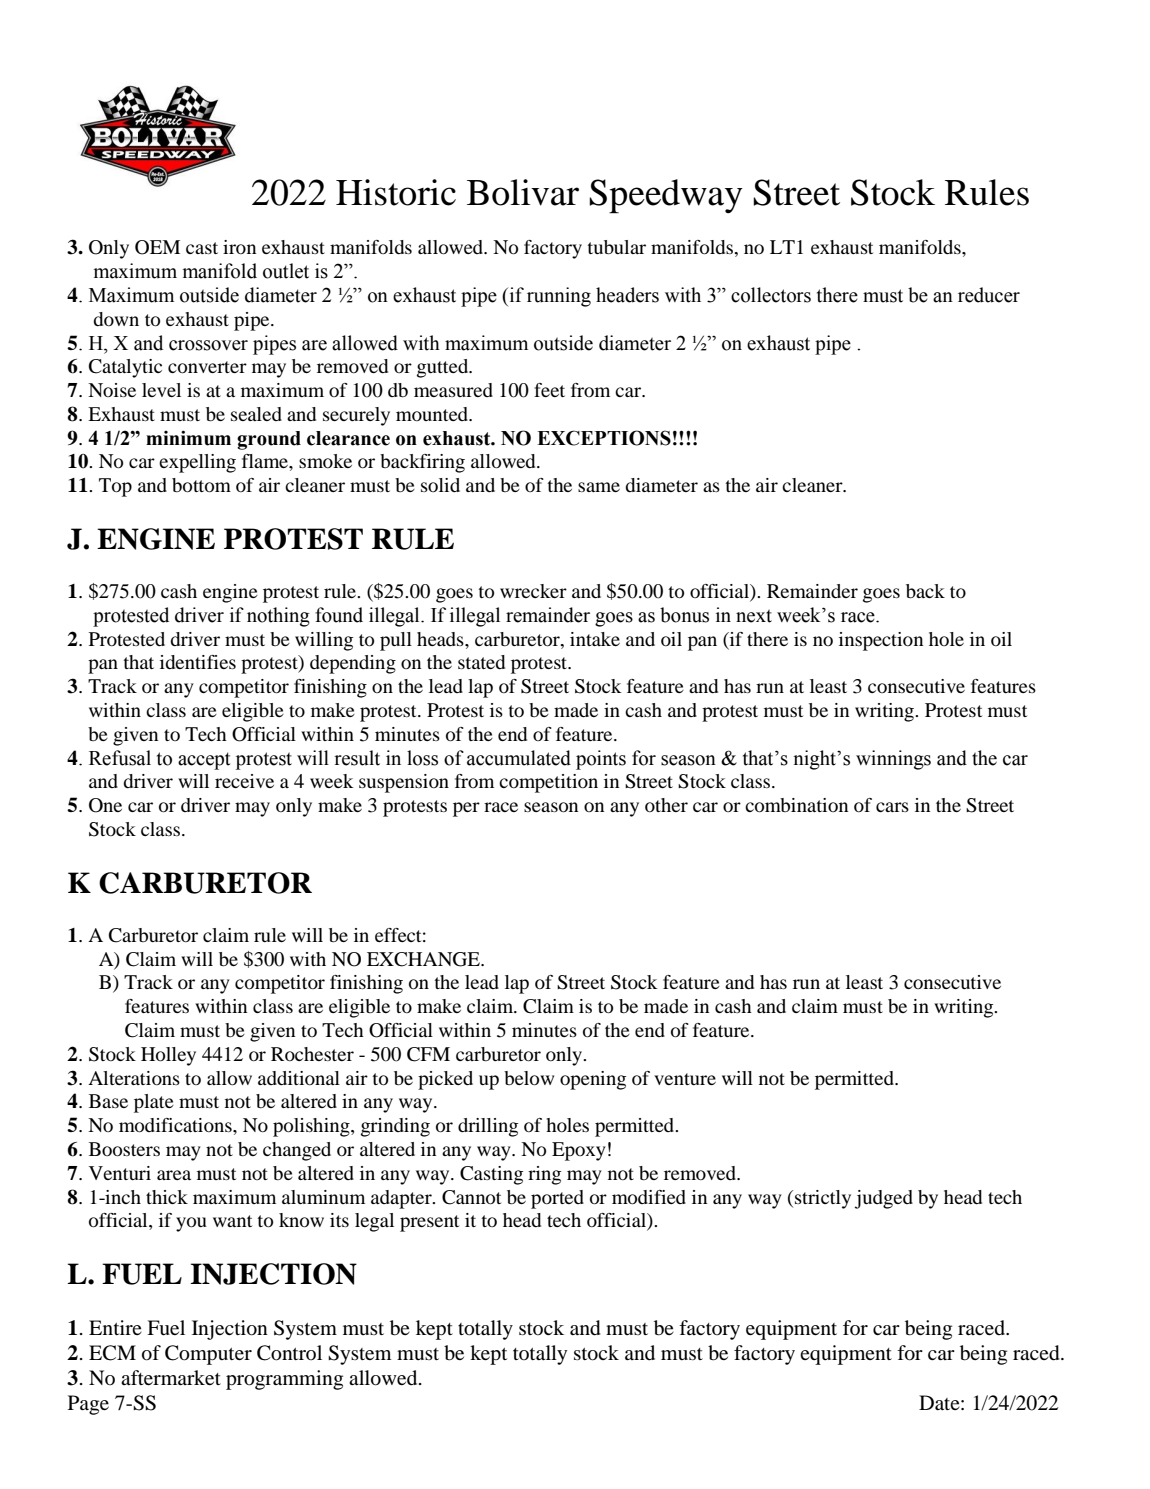 This screenshot has height=1489, width=1150. I want to click on OEM, so click(157, 247).
